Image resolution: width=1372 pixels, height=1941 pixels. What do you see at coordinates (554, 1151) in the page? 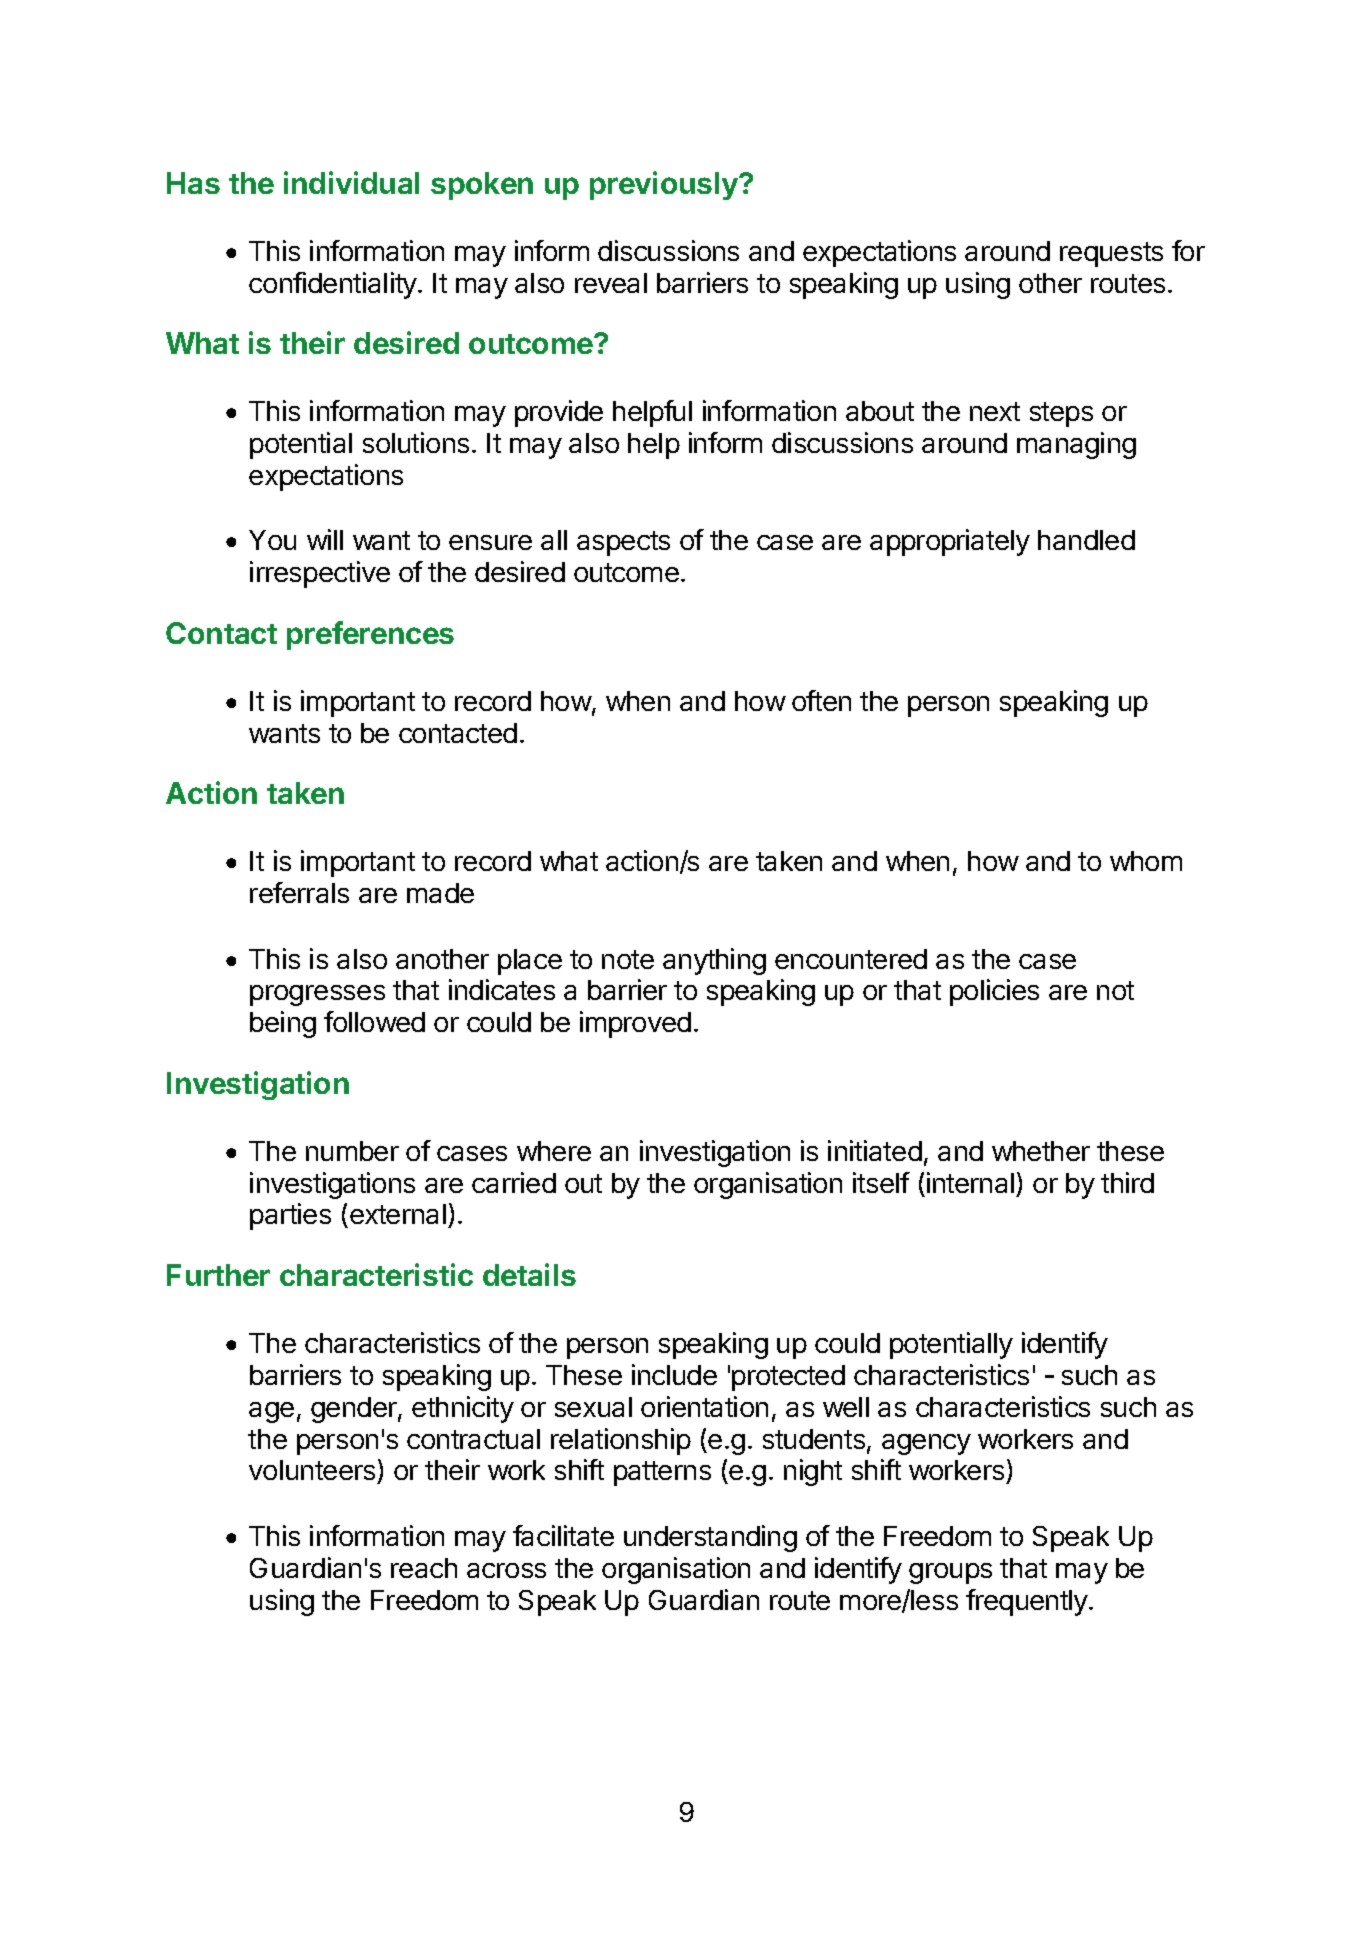
I see `where` at bounding box center [554, 1151].
